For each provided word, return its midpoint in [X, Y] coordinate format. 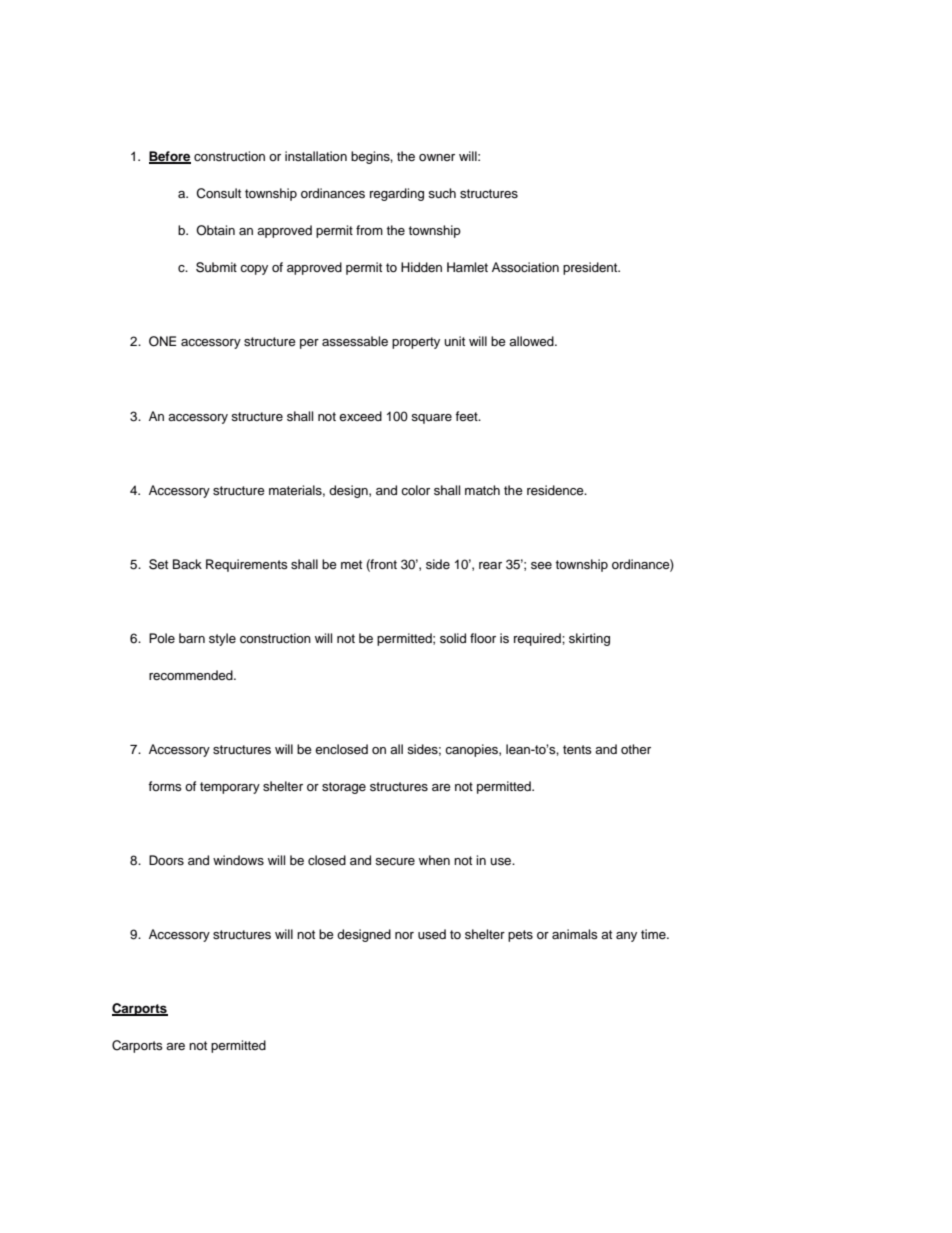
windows [238, 860]
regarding [397, 194]
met [351, 564]
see [541, 565]
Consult [219, 193]
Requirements [247, 565]
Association [525, 267]
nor [404, 935]
